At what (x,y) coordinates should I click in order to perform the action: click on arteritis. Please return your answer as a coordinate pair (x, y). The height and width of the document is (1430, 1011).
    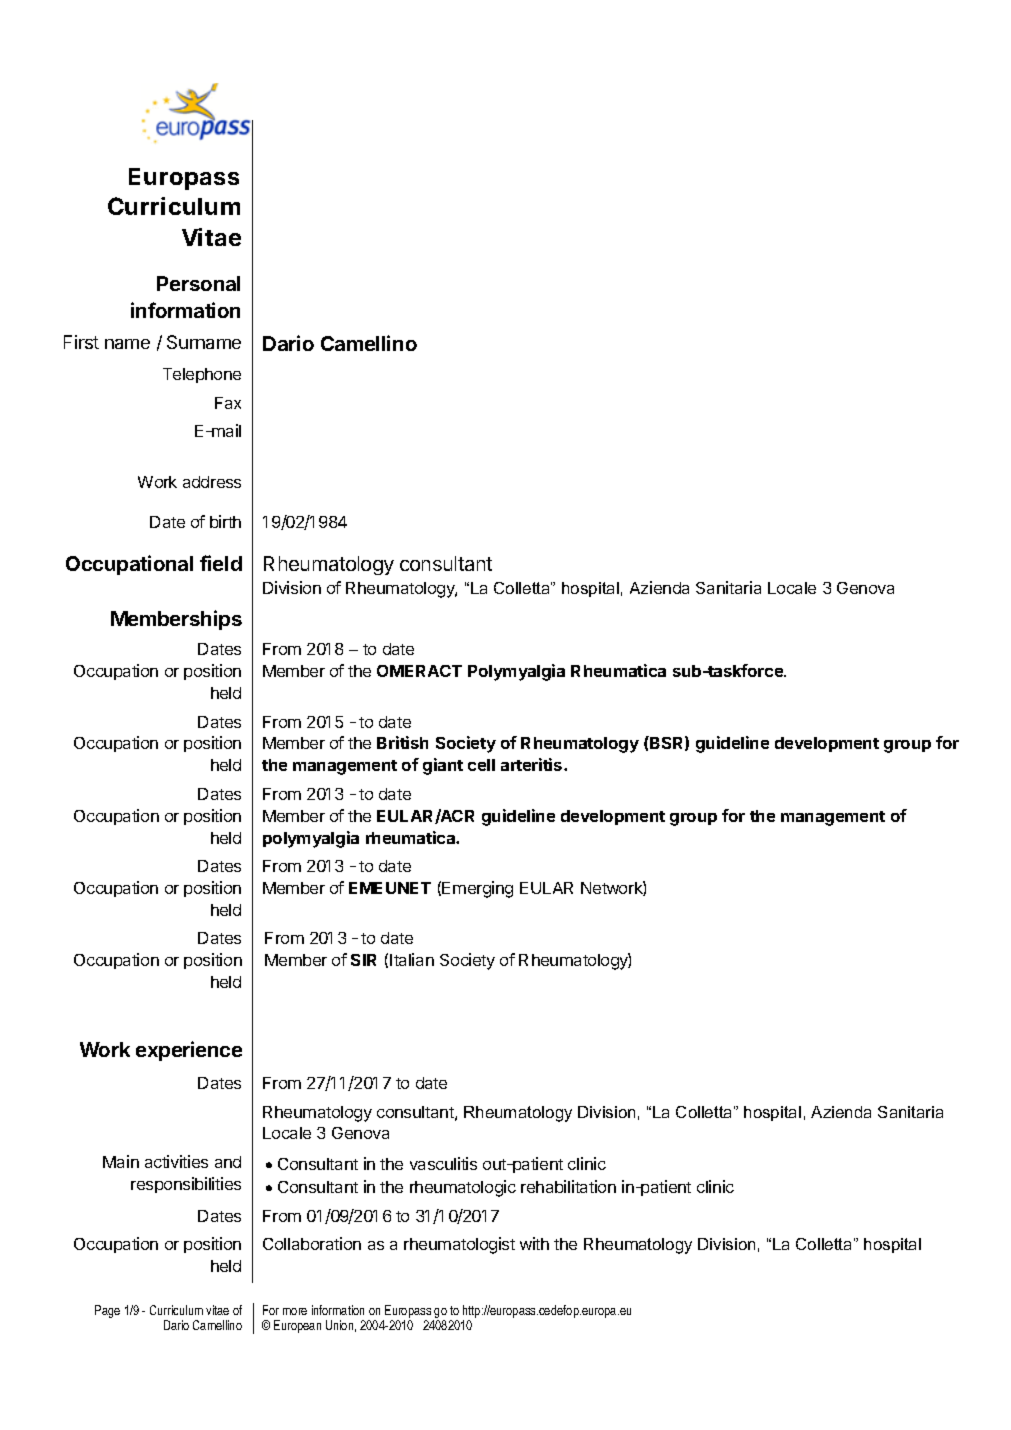
    Looking at the image, I should click on (533, 764).
